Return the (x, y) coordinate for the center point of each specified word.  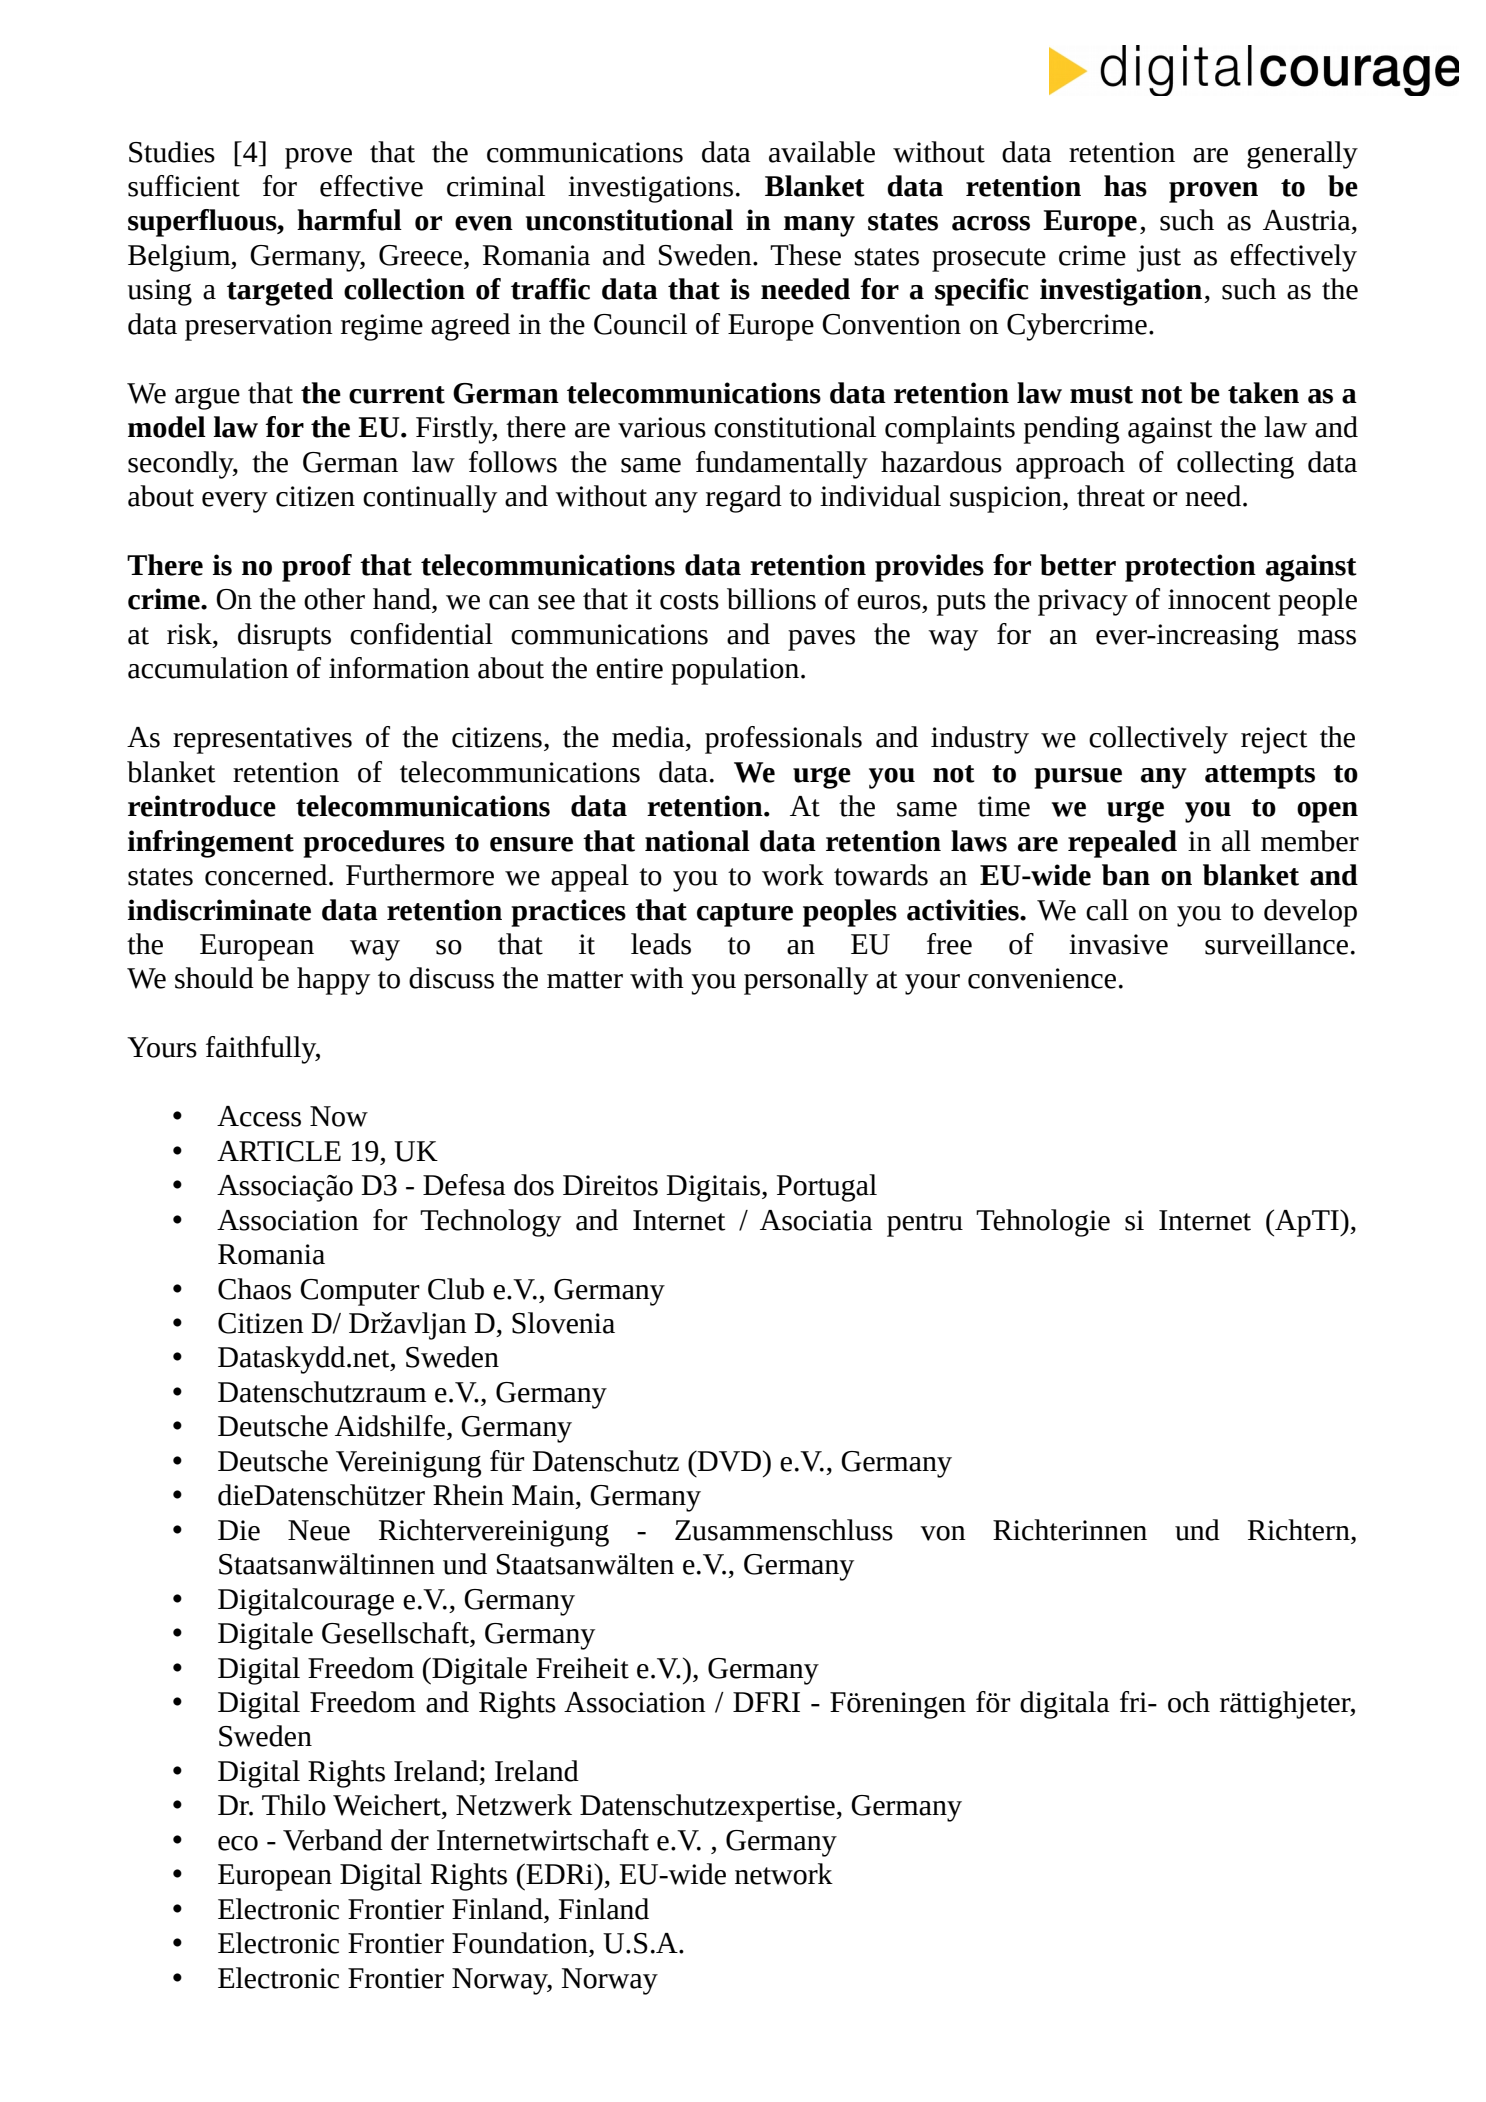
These (805, 255)
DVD (730, 1461)
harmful (349, 220)
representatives (262, 740)
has (1125, 186)
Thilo (294, 1805)
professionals (783, 740)
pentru (925, 1225)
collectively (1158, 740)
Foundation (521, 1943)
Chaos (254, 1289)
